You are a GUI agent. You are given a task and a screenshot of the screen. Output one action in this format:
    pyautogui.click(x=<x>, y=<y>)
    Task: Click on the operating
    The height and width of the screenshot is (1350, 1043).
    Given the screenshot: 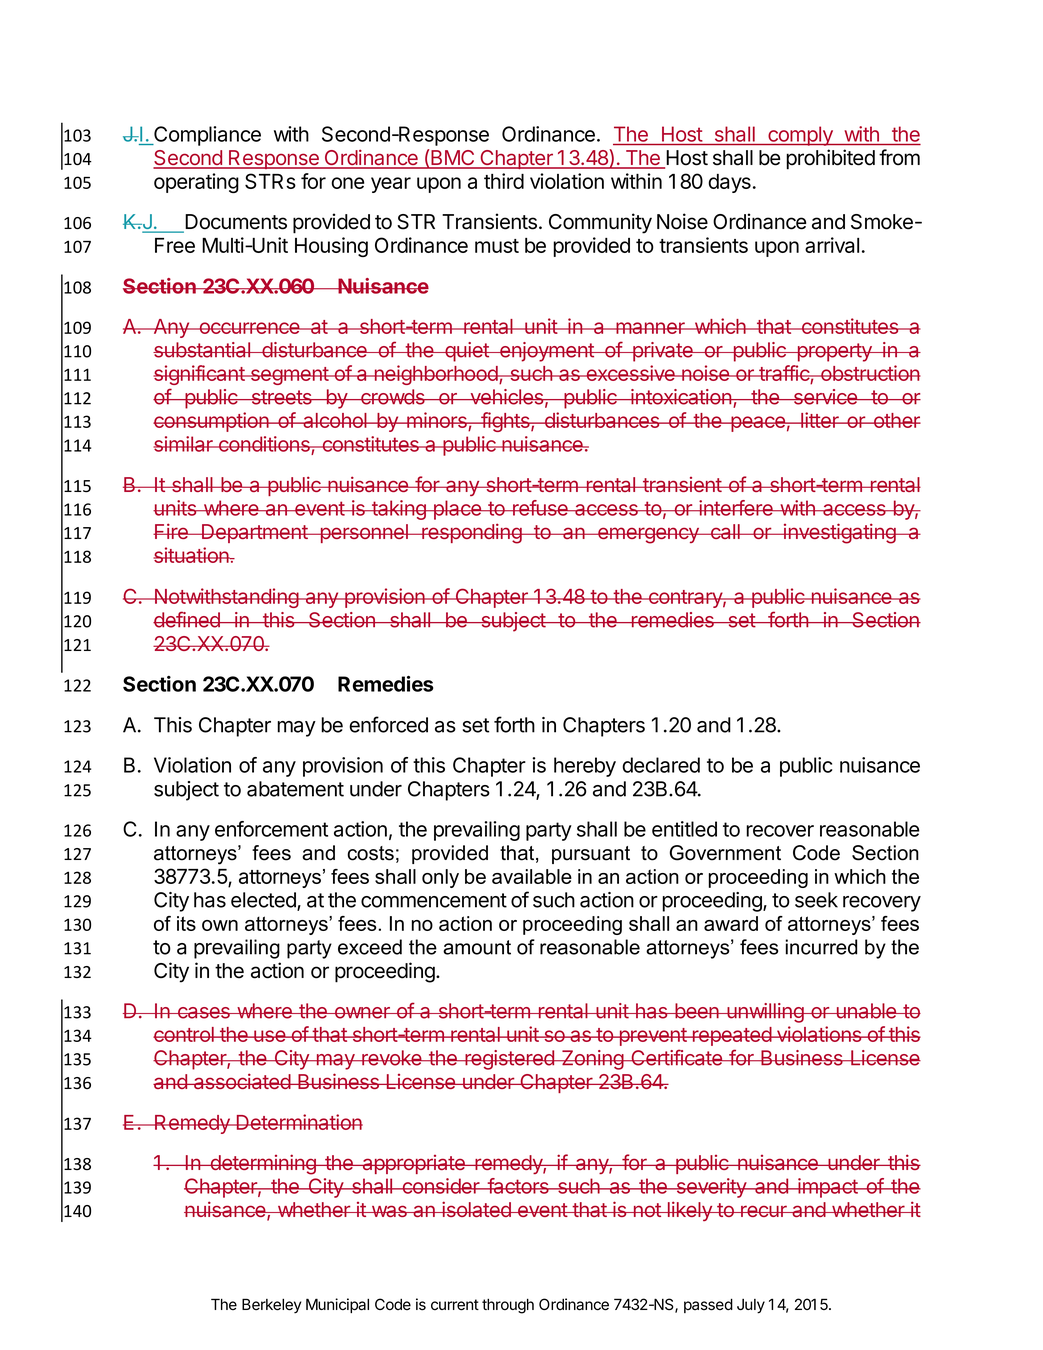 What is the action you would take?
    pyautogui.click(x=196, y=183)
